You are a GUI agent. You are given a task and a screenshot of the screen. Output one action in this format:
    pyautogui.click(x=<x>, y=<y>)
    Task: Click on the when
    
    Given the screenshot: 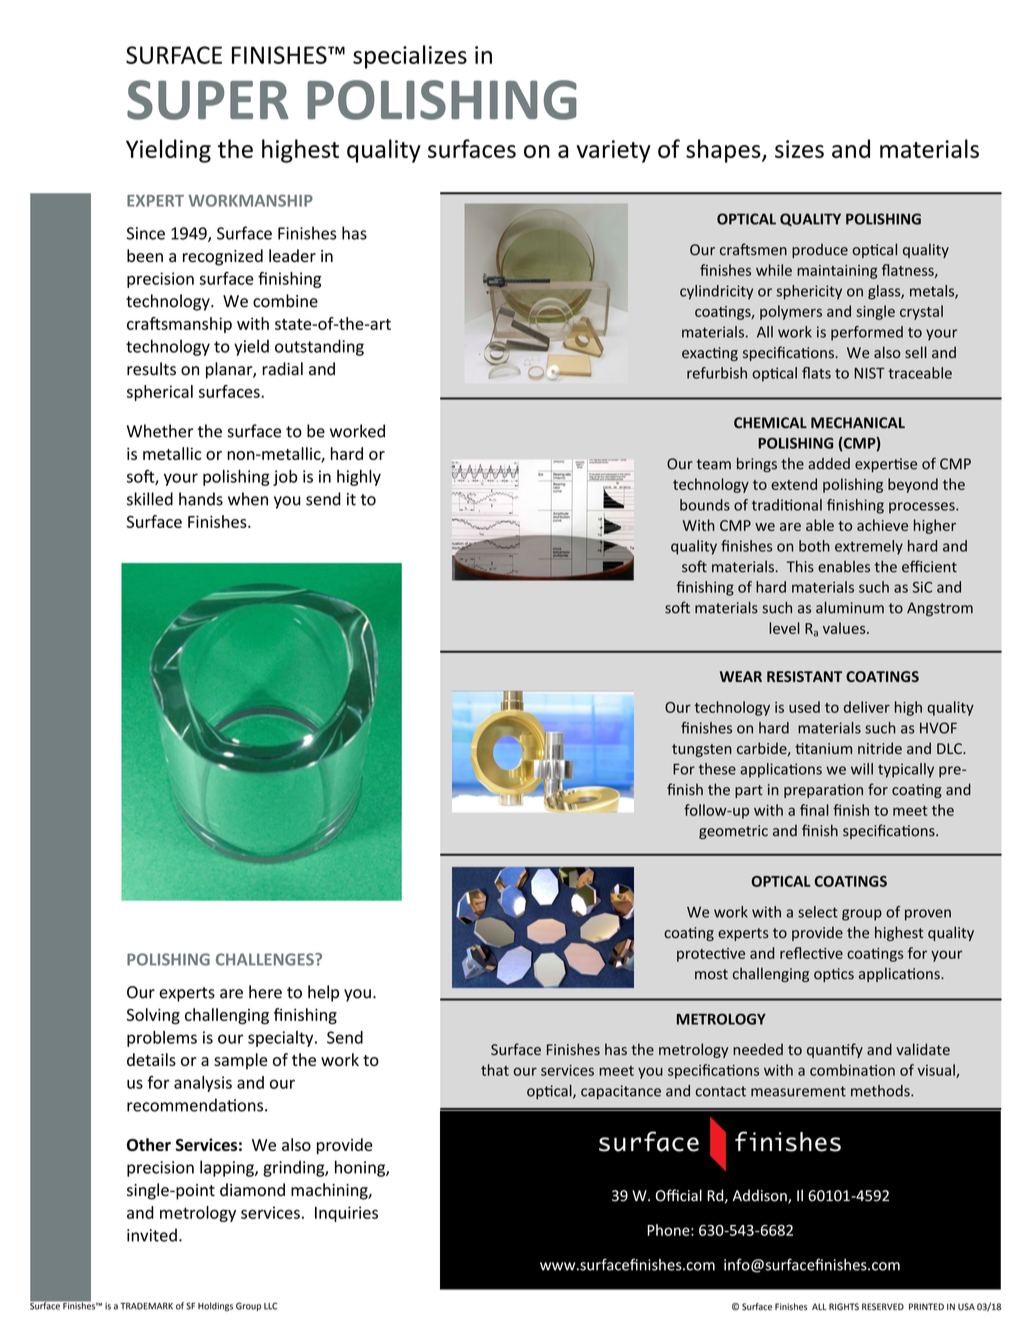 What is the action you would take?
    pyautogui.click(x=248, y=499)
